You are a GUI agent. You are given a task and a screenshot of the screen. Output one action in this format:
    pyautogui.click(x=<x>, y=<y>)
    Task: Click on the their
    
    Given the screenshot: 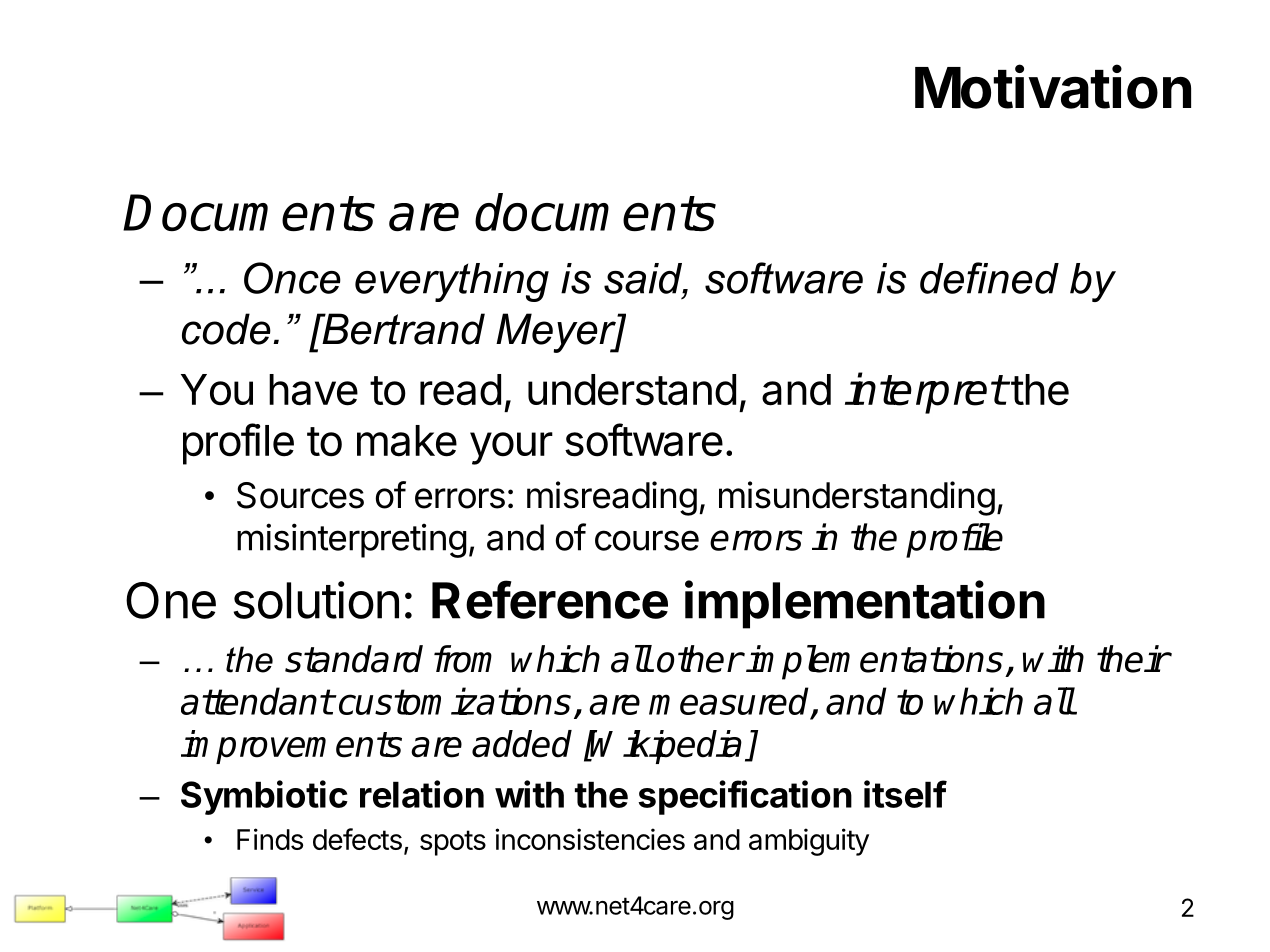 What is the action you would take?
    pyautogui.click(x=1133, y=659)
